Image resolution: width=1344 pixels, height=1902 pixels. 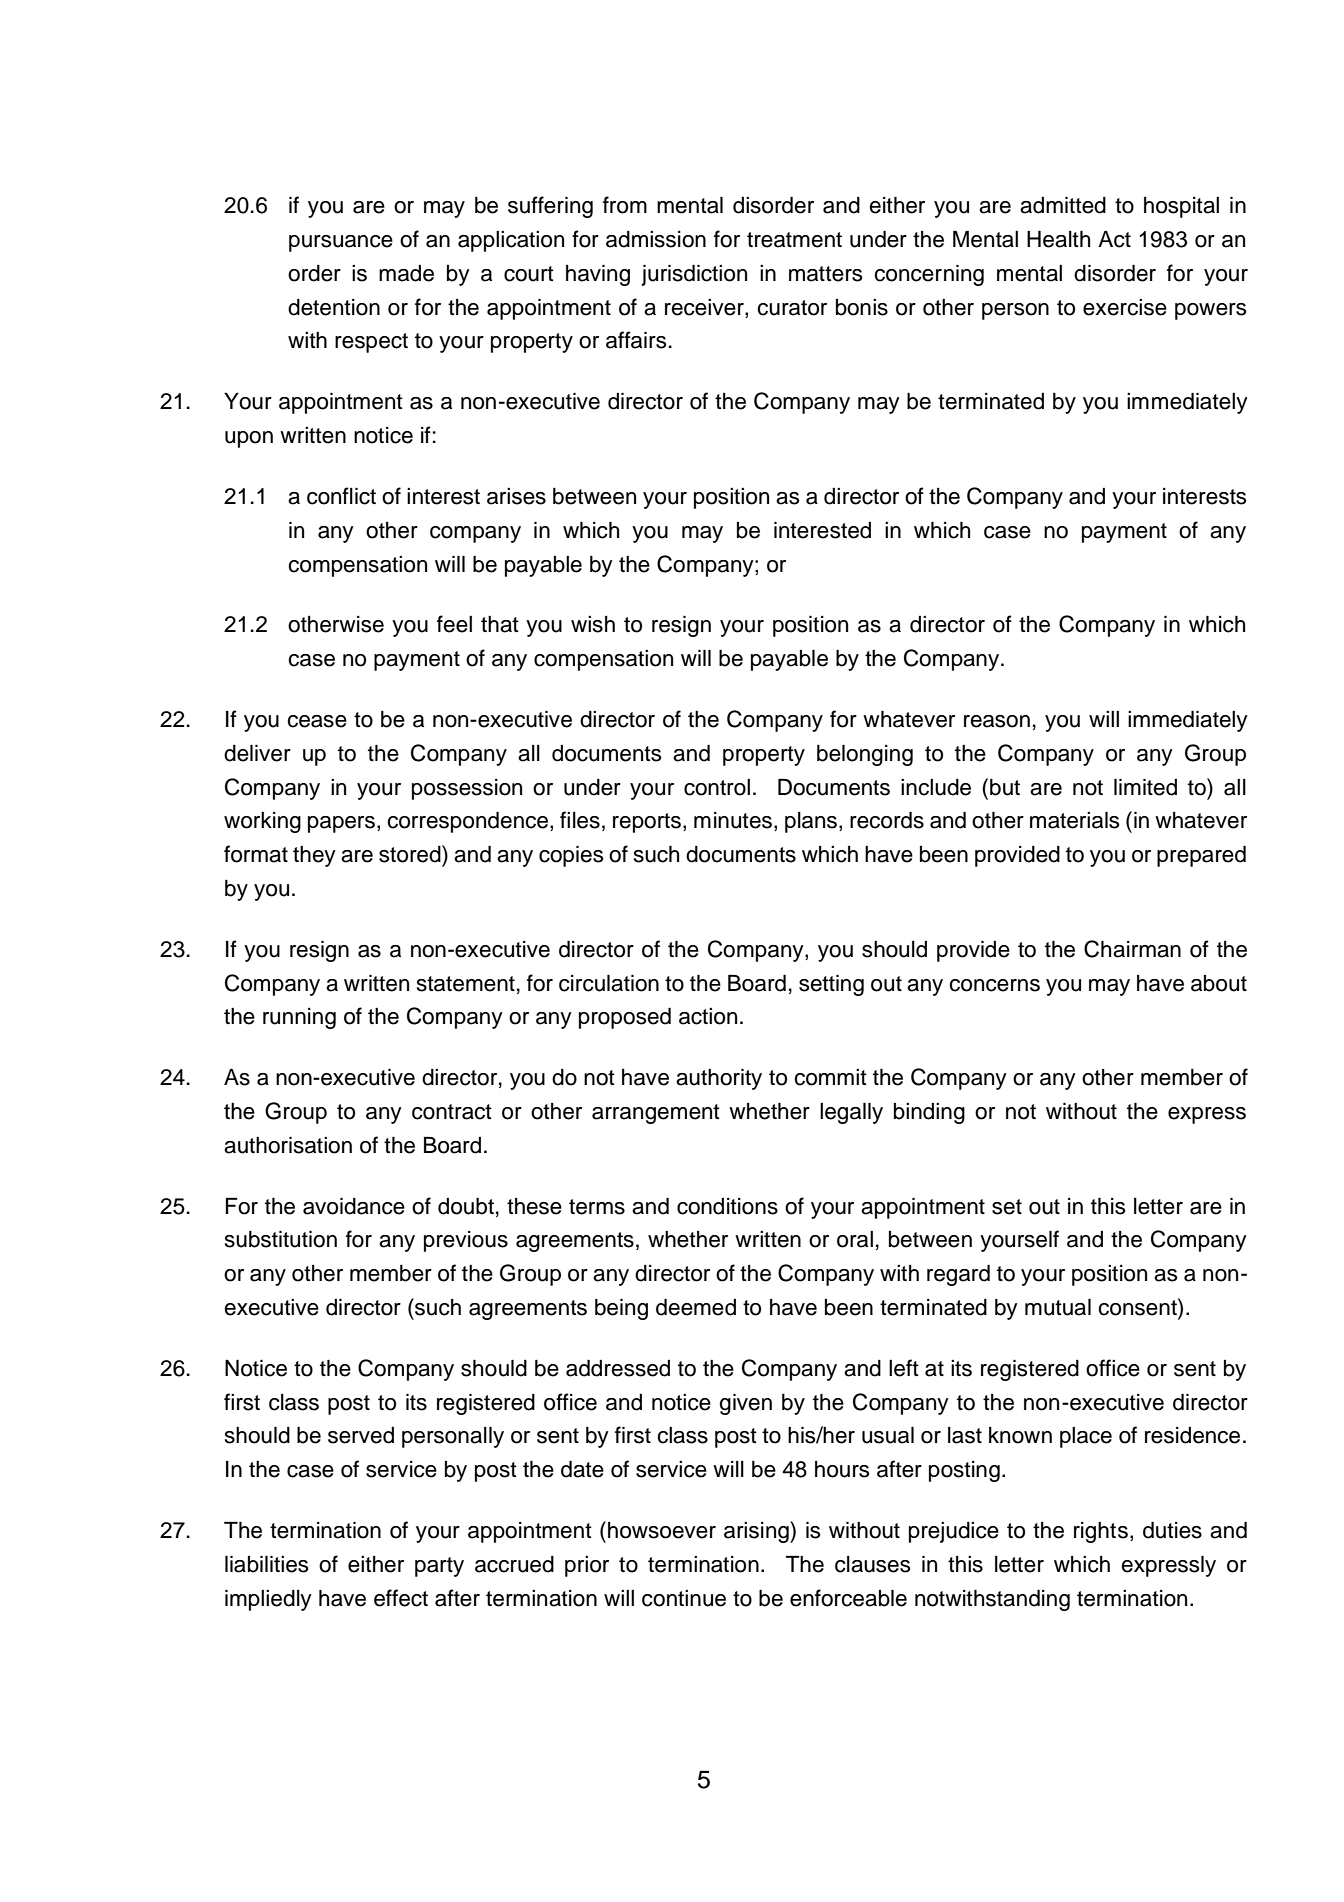 What do you see at coordinates (341, 243) in the document?
I see `pursuance` at bounding box center [341, 243].
